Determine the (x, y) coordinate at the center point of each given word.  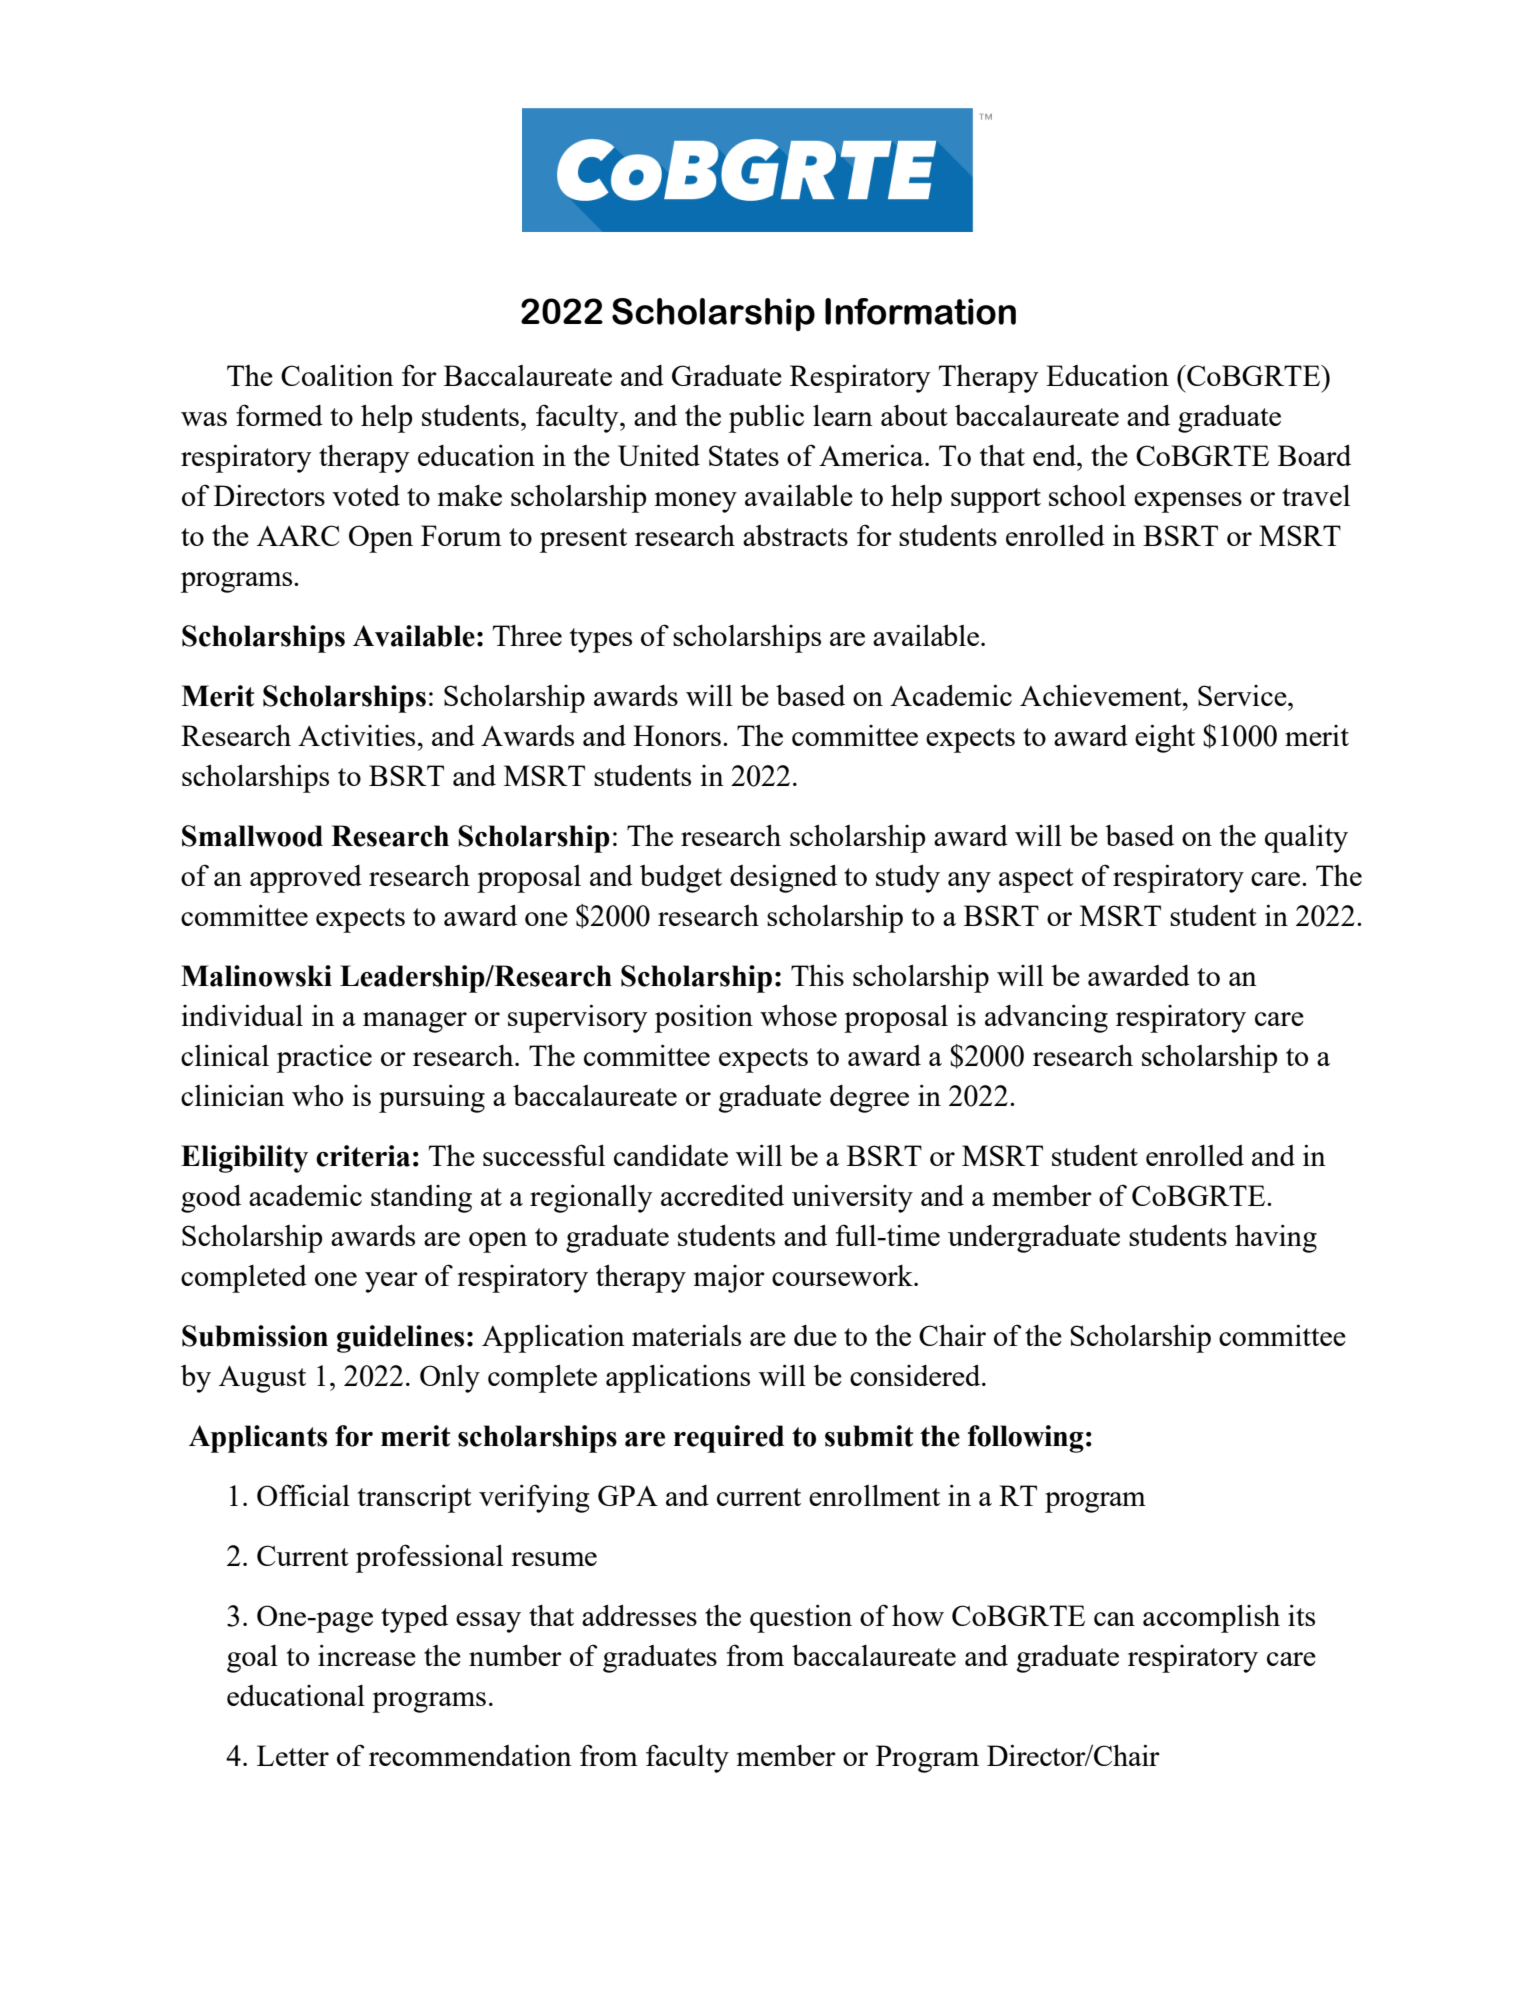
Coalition (337, 375)
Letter (293, 1755)
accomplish (1211, 1619)
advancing (1046, 1019)
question (801, 1619)
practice (324, 1059)
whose (798, 1015)
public (766, 419)
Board (1314, 455)
